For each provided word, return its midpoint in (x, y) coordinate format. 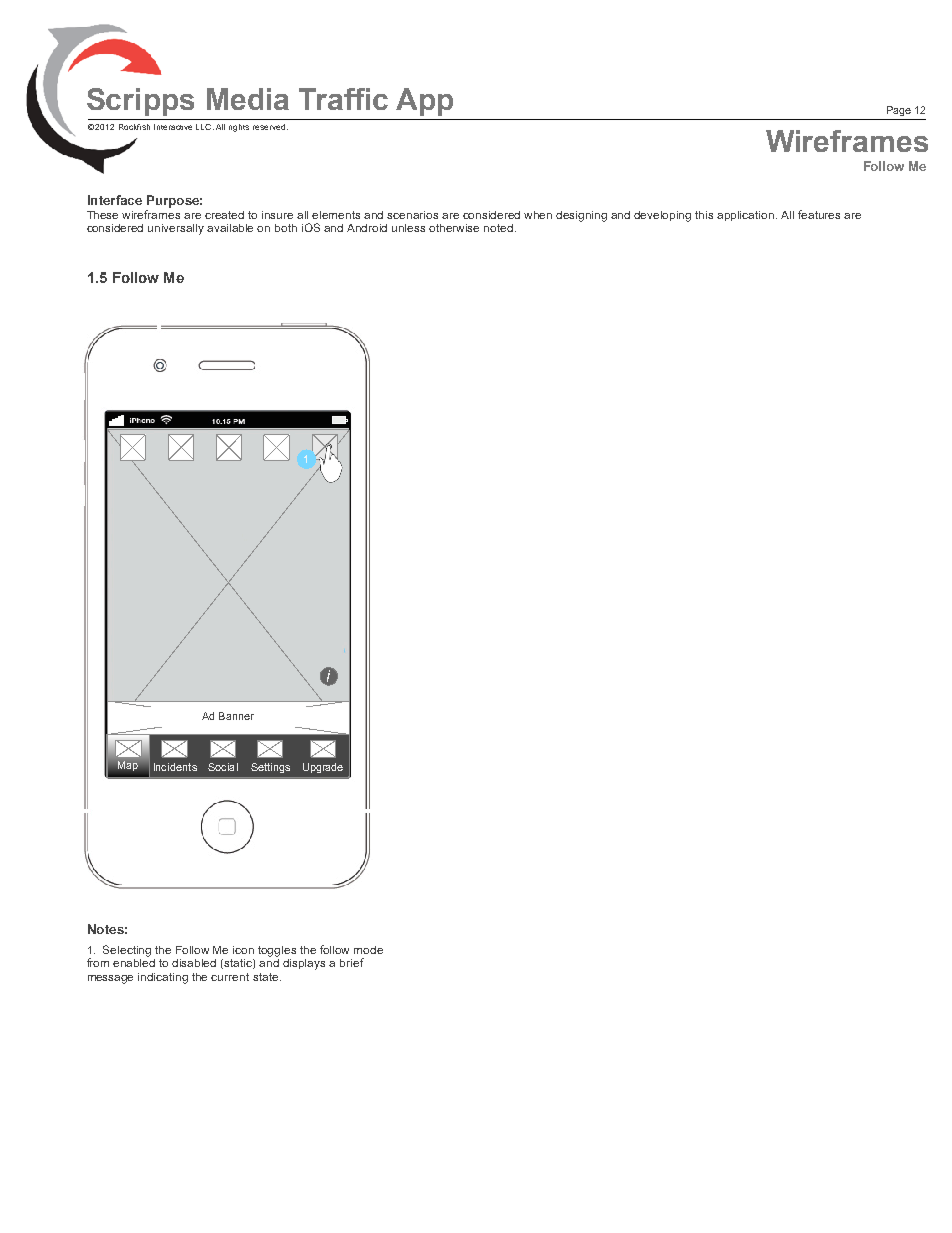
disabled (194, 963)
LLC (205, 127)
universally (176, 229)
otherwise (454, 228)
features (819, 214)
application (747, 216)
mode (368, 950)
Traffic (343, 99)
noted (500, 228)
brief (352, 962)
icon (243, 950)
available (230, 228)
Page (899, 111)
